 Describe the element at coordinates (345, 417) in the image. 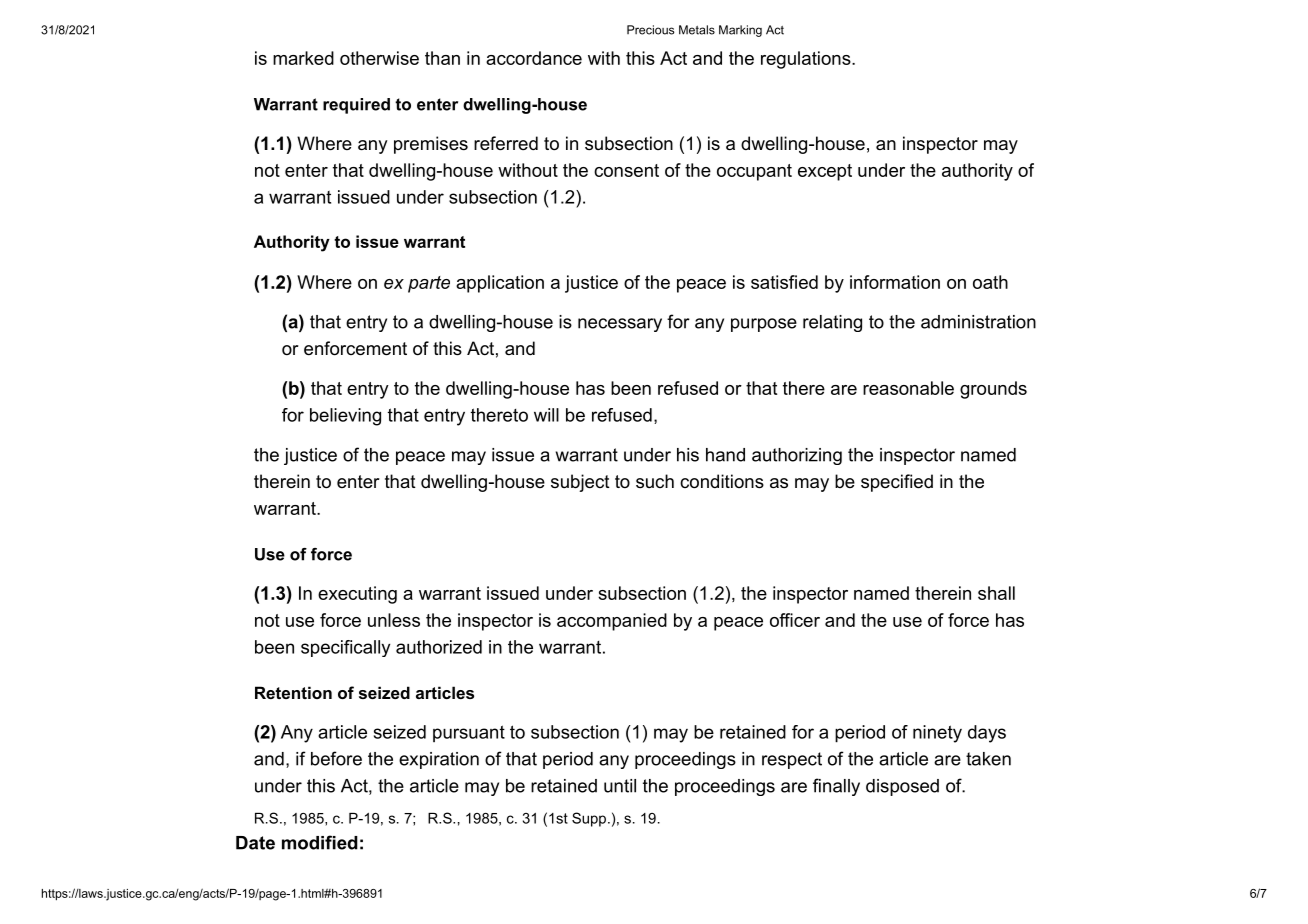

I see `believing` at that location.
